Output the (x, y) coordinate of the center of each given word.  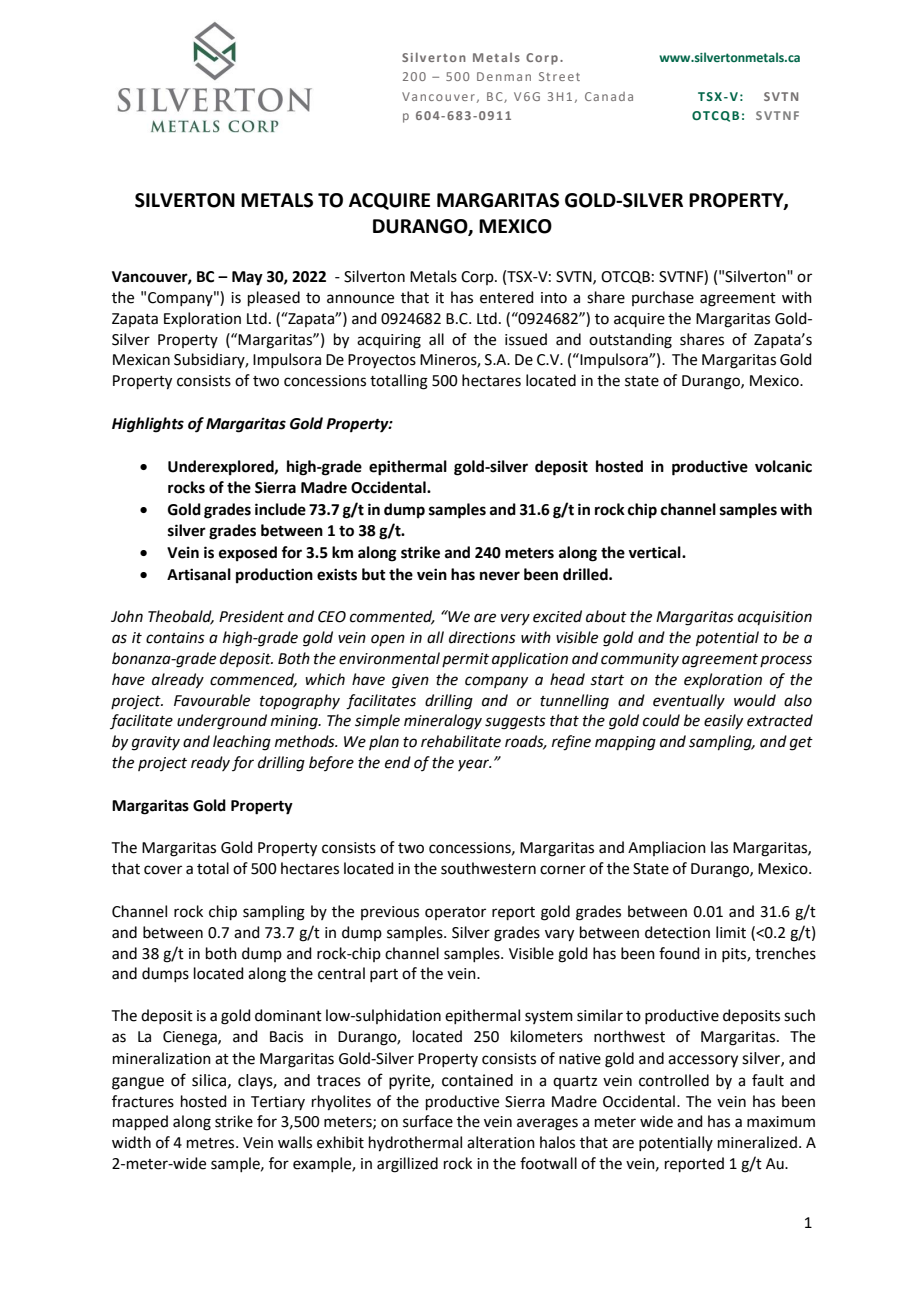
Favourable (212, 700)
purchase (663, 298)
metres (212, 1143)
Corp (478, 278)
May (247, 278)
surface (428, 1121)
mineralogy (443, 722)
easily (723, 721)
